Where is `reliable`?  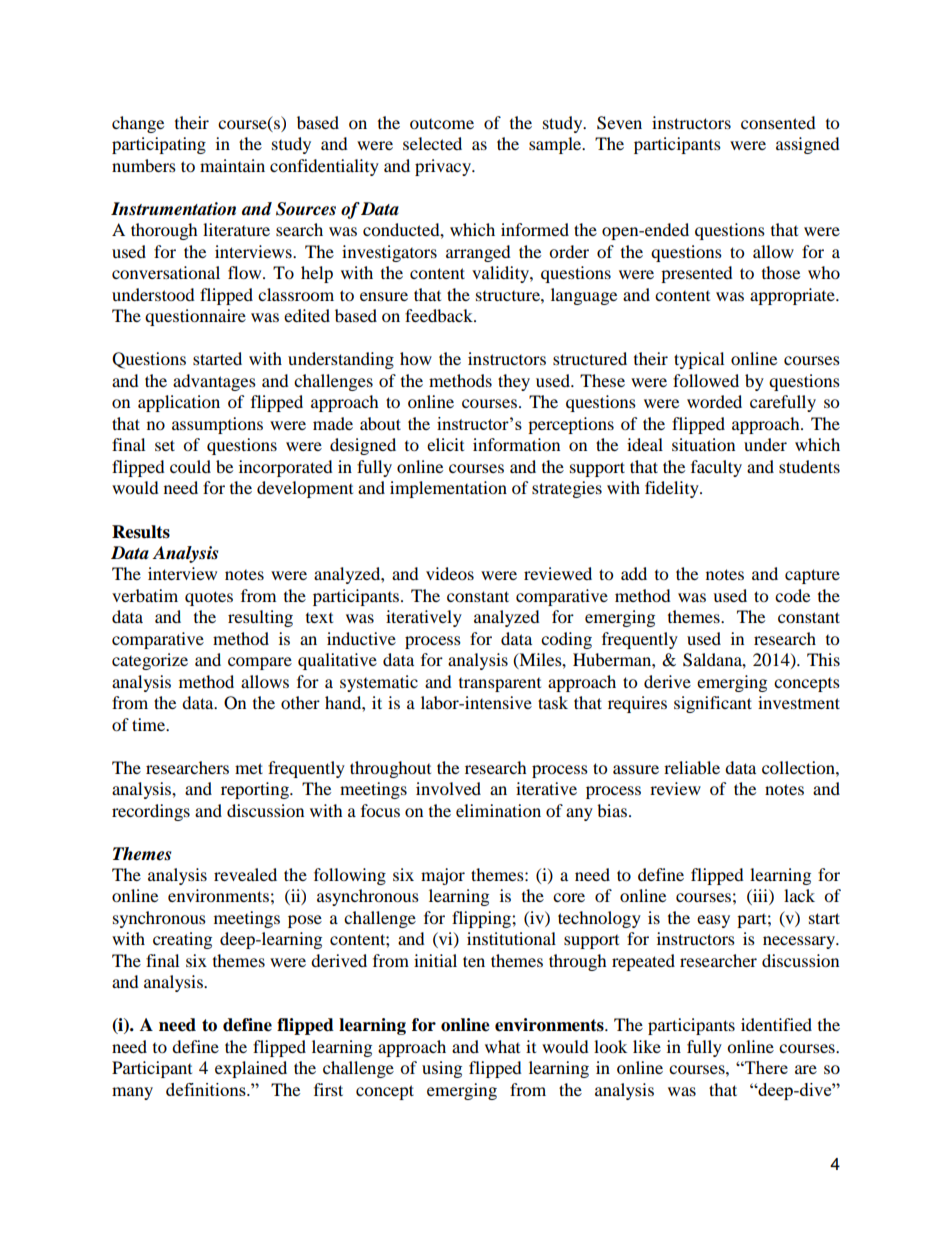 reliable is located at coordinates (692, 767).
